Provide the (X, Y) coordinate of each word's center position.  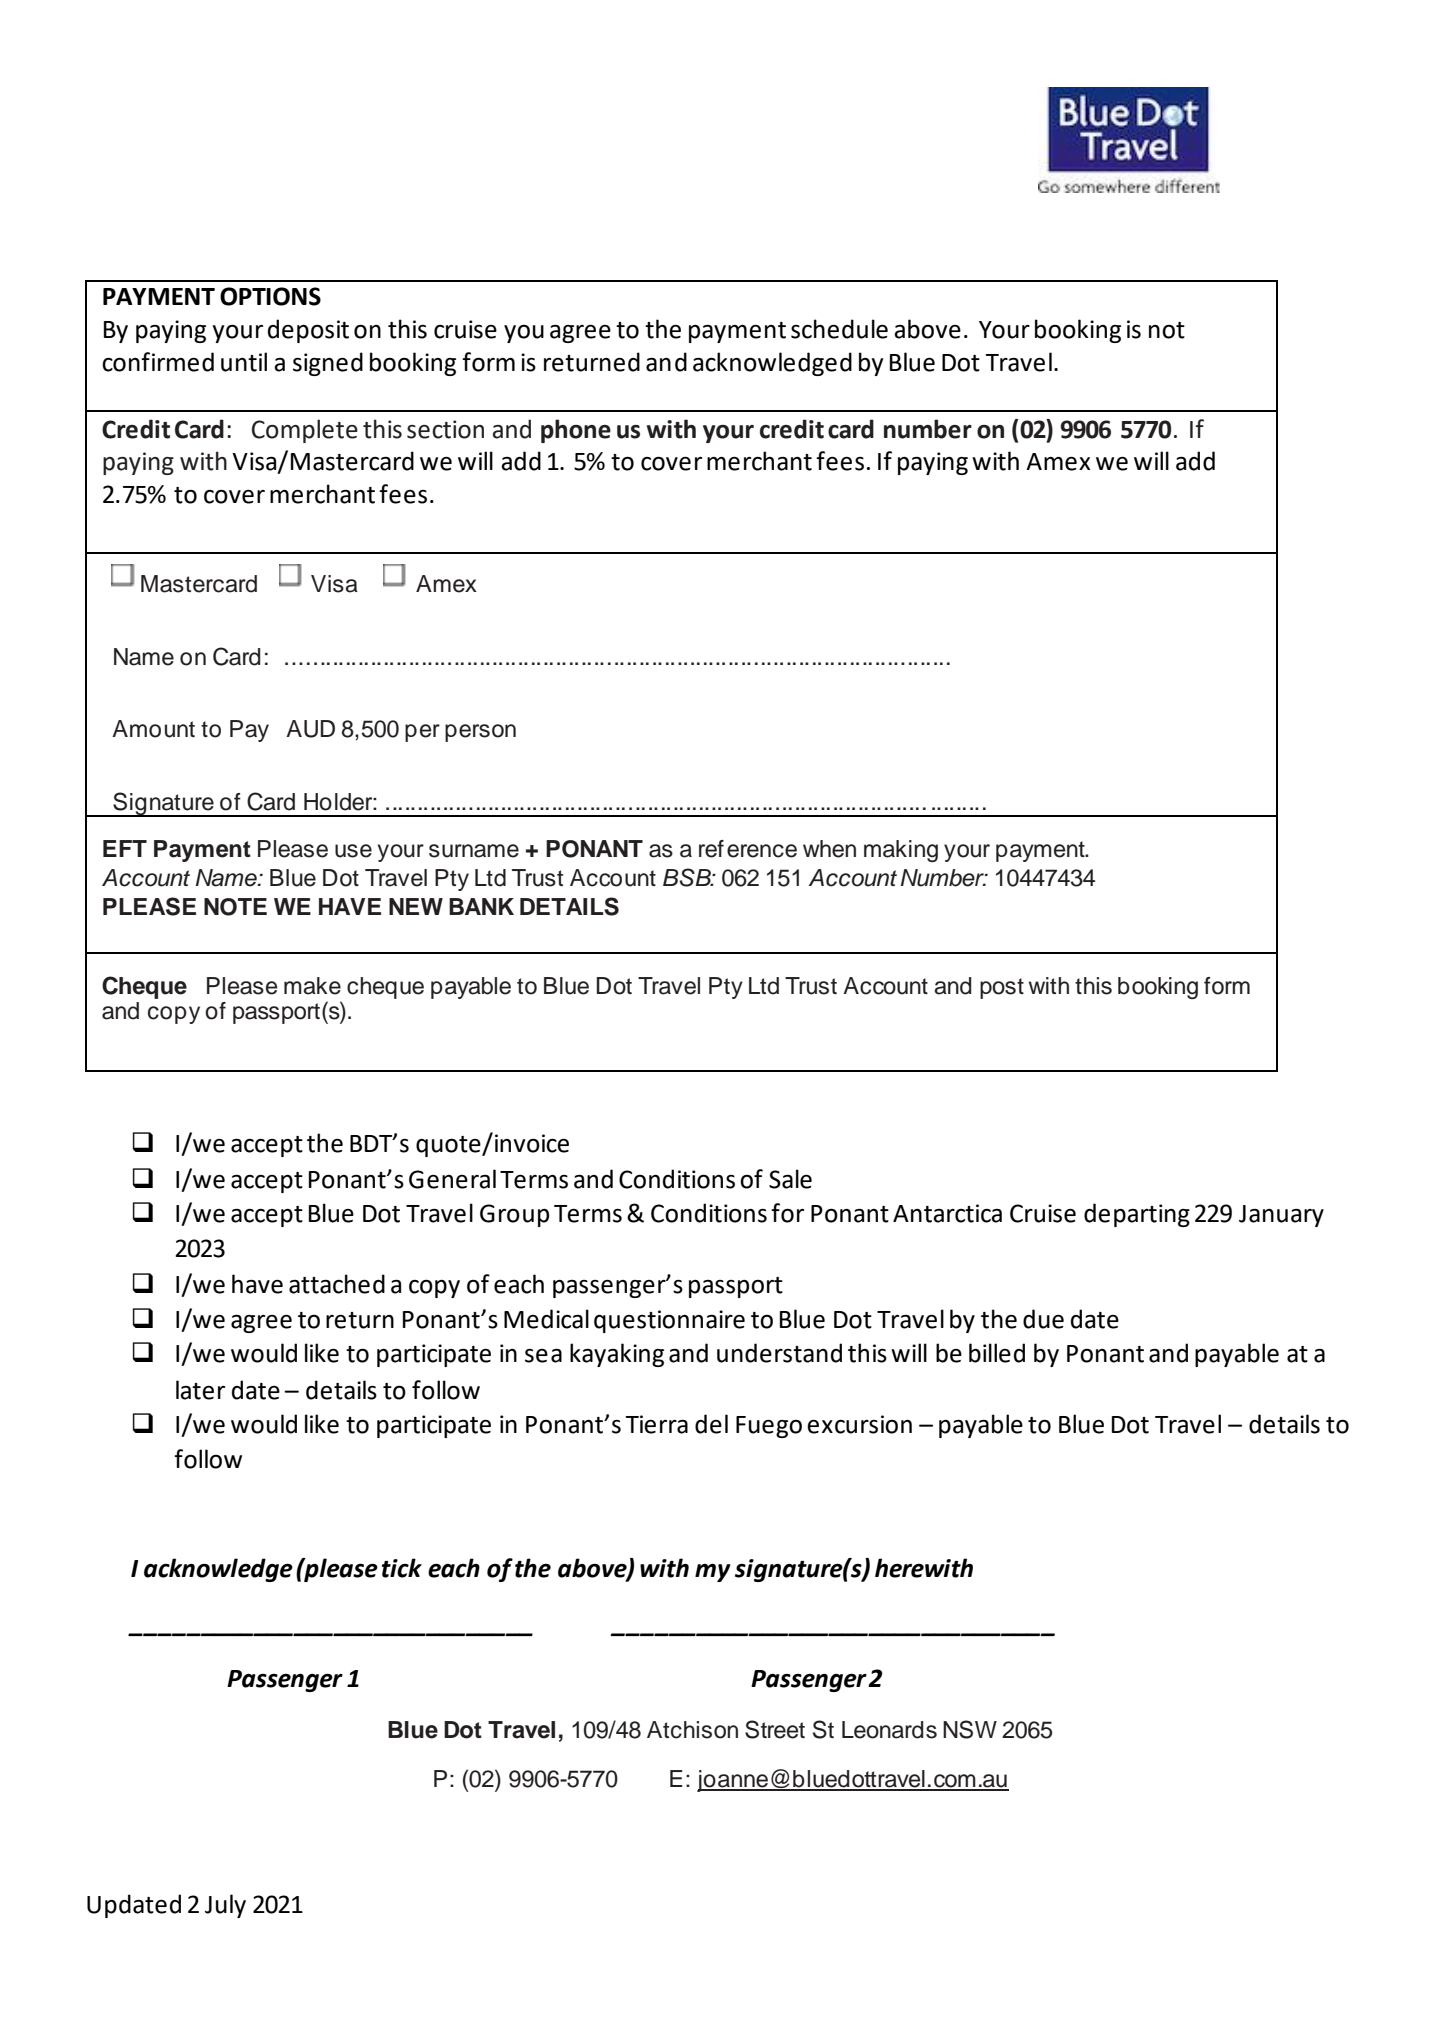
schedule (839, 329)
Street (775, 1729)
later (200, 1390)
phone (576, 431)
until (244, 362)
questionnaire (669, 1321)
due (1043, 1319)
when (829, 849)
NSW (970, 1729)
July (225, 1906)
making (901, 851)
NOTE (235, 907)
